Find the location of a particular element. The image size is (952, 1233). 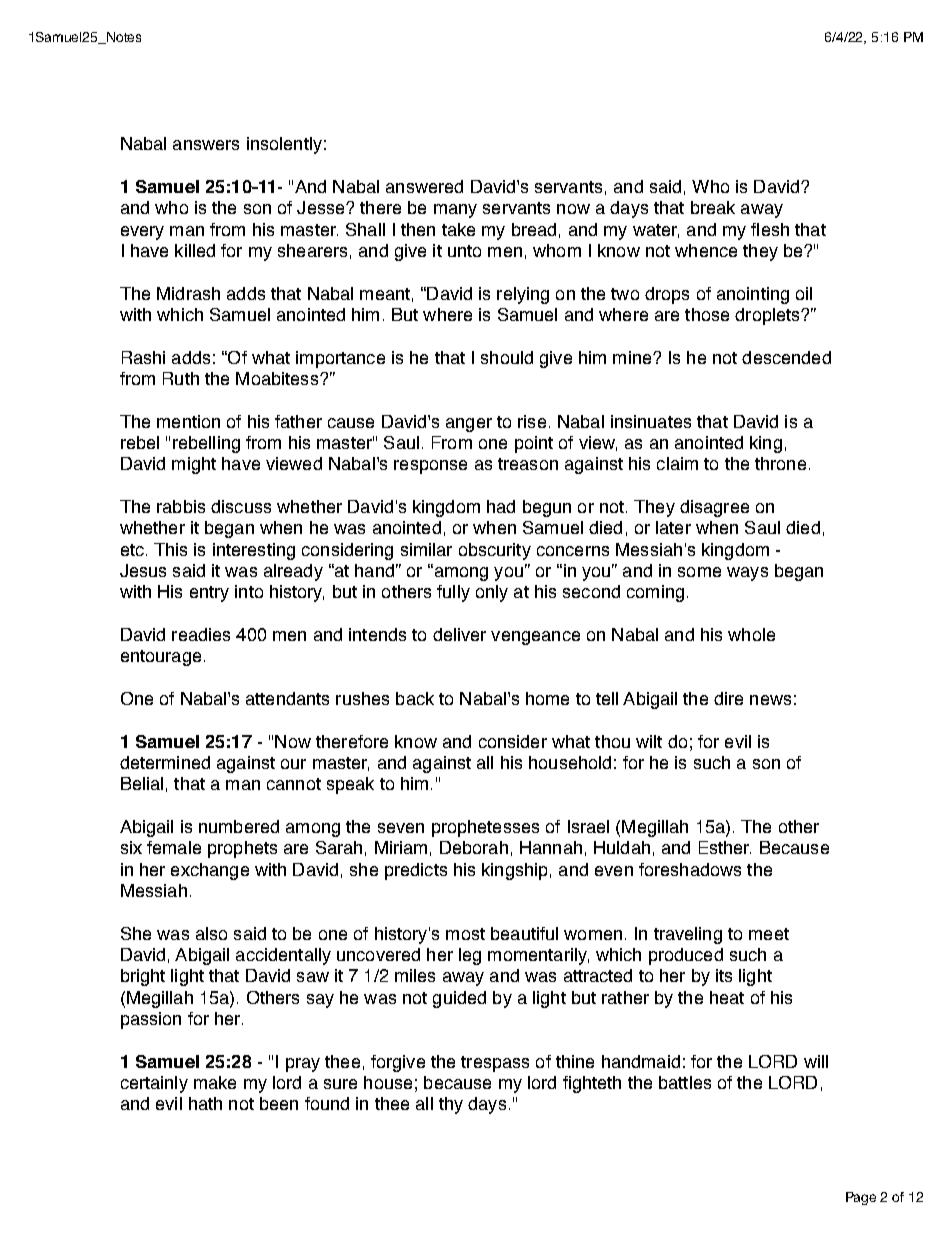

thy is located at coordinates (451, 1105).
